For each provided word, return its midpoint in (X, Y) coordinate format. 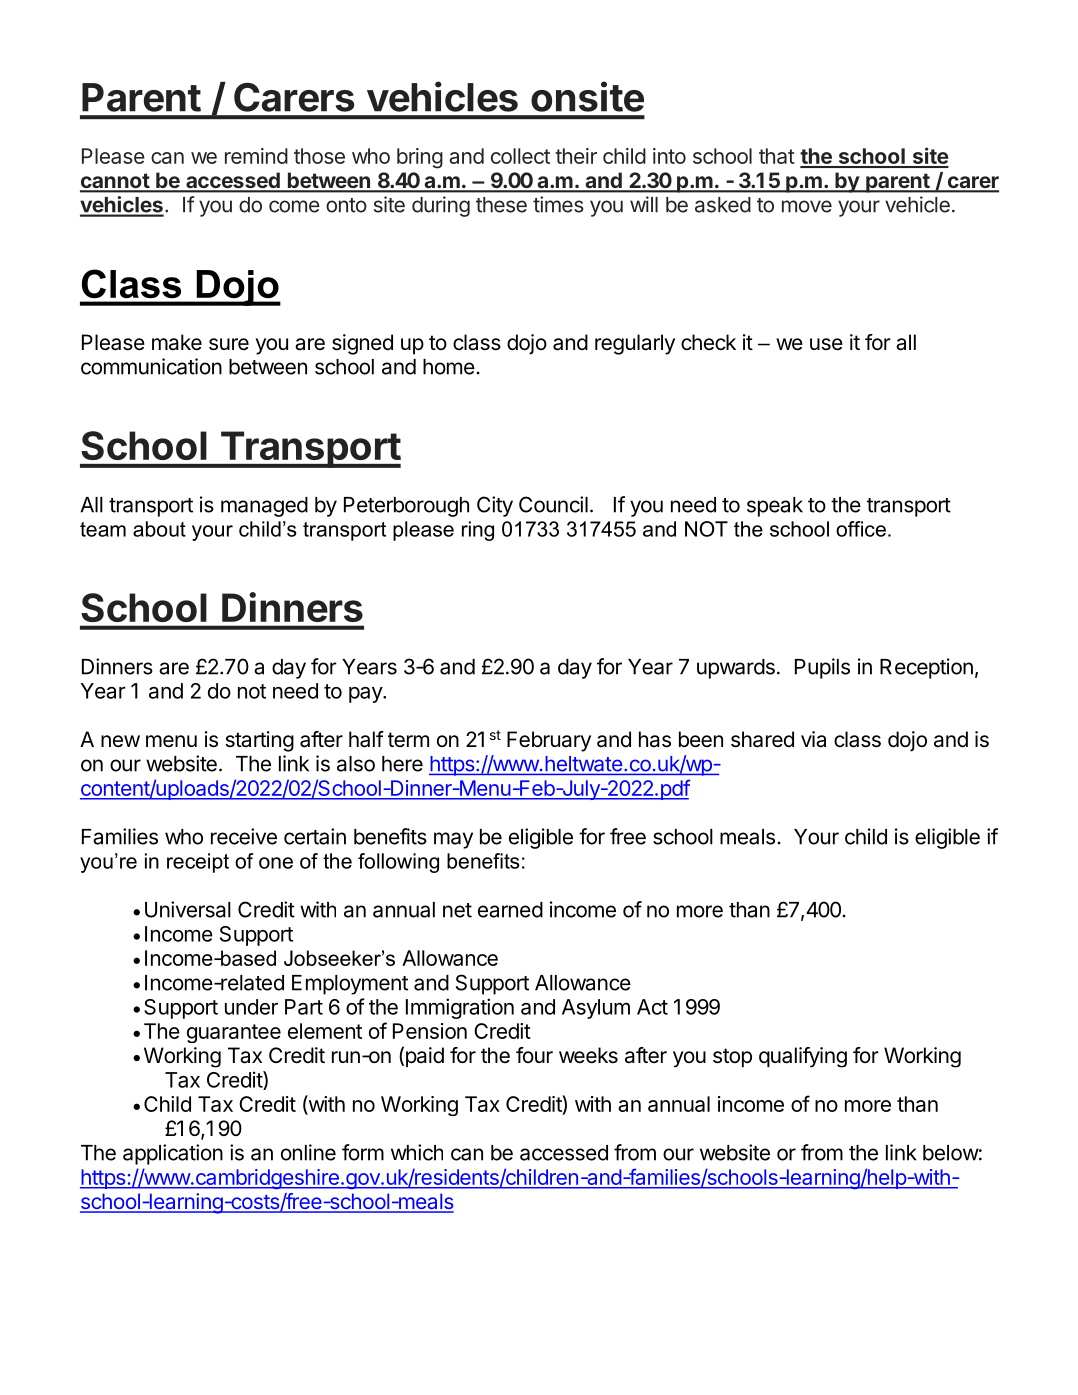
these (501, 205)
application (173, 1154)
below (951, 1153)
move (807, 206)
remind (256, 156)
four (534, 1055)
